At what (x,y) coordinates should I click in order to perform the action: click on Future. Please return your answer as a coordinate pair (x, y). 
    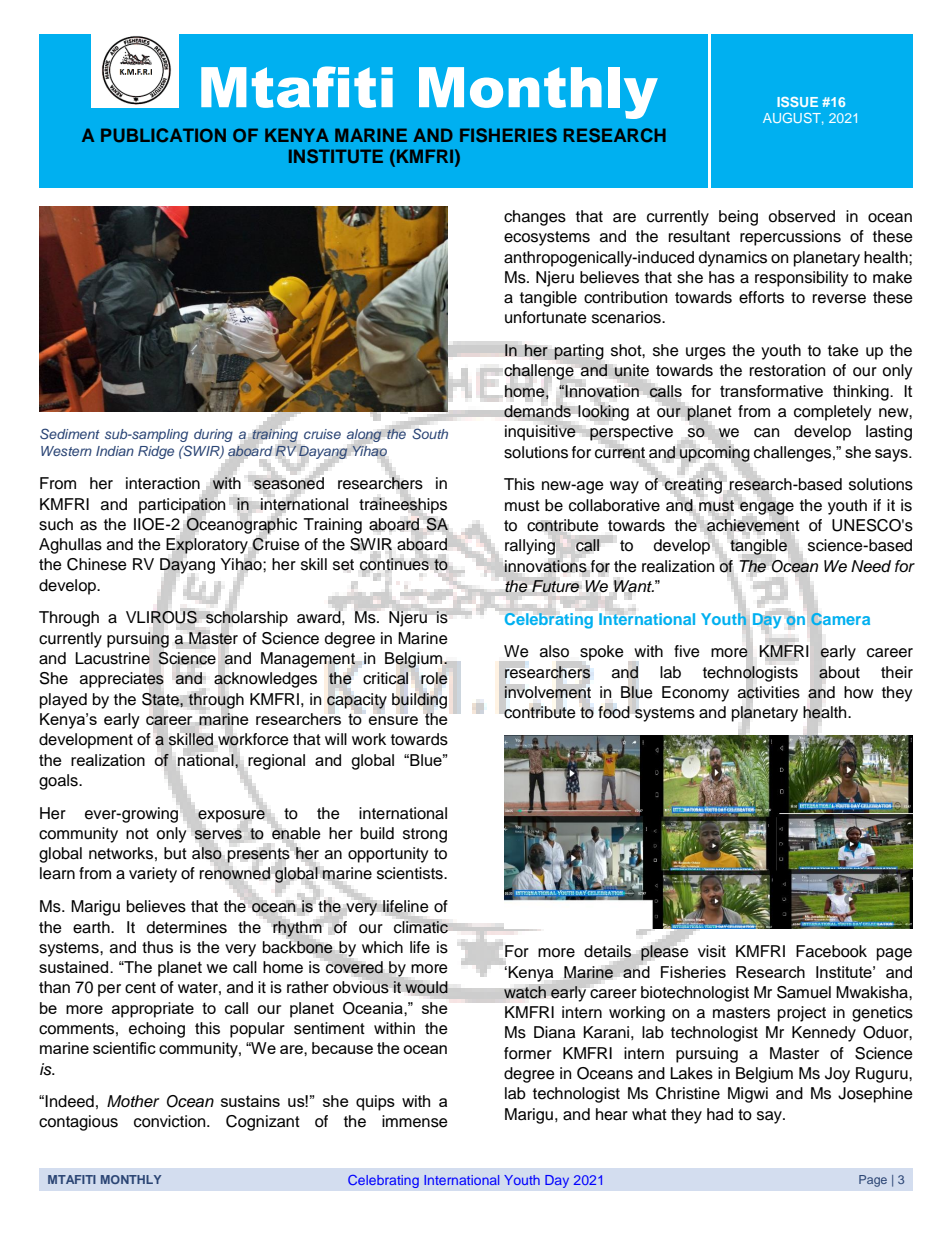
    Looking at the image, I should click on (555, 586).
